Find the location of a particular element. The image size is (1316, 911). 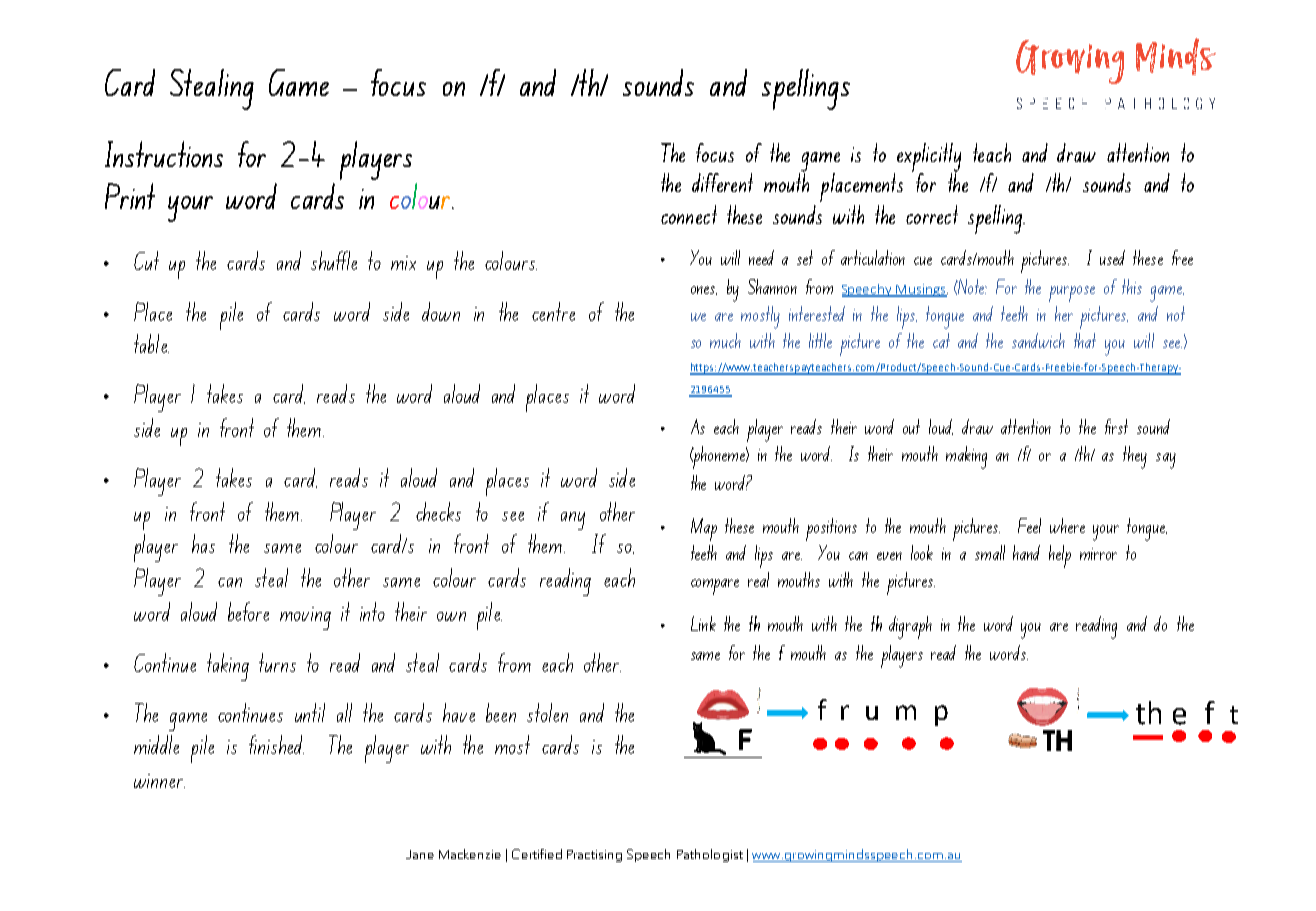

has is located at coordinates (203, 543).
